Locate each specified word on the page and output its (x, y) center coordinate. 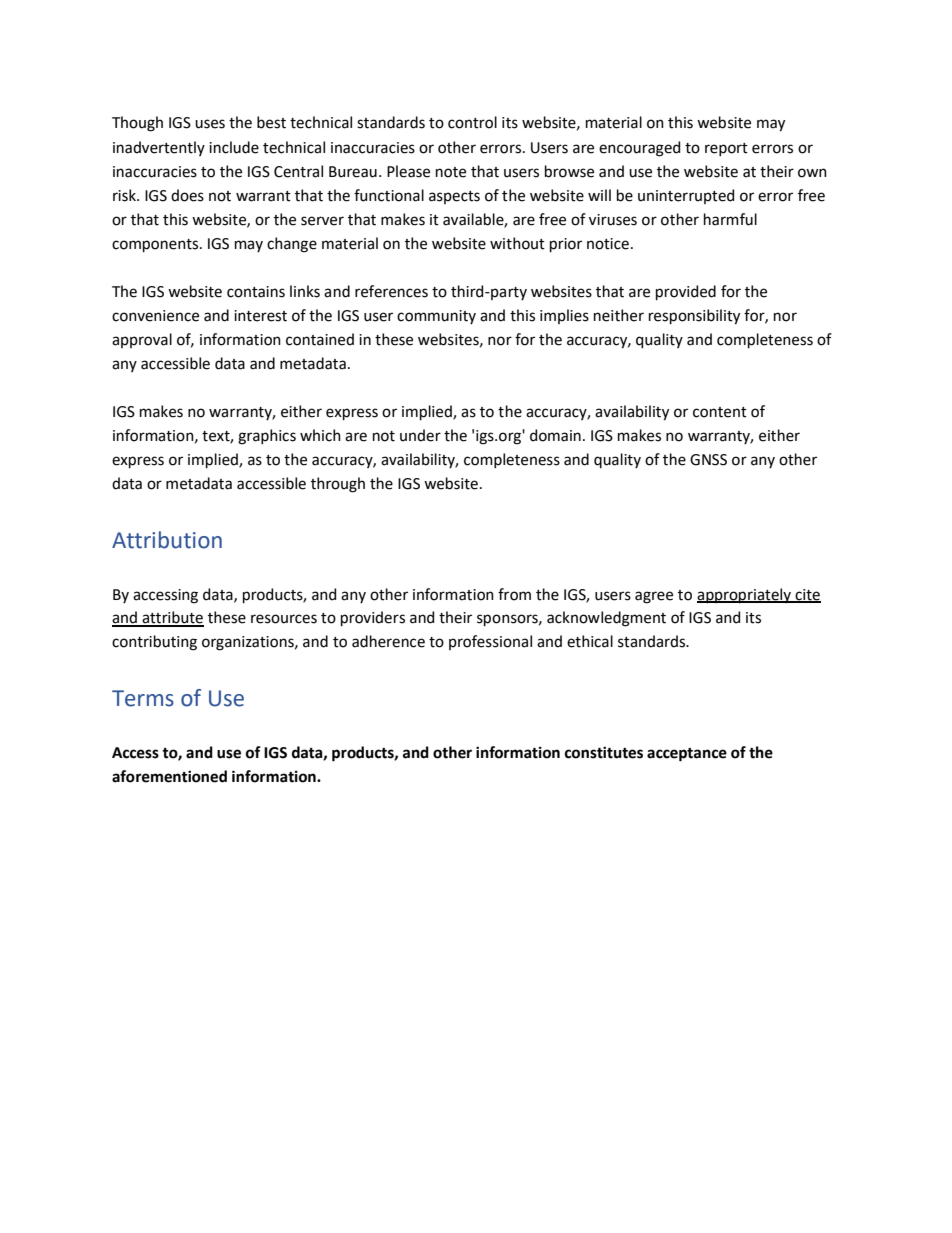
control (472, 122)
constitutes (604, 752)
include (234, 147)
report (726, 149)
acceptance (687, 755)
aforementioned (169, 776)
